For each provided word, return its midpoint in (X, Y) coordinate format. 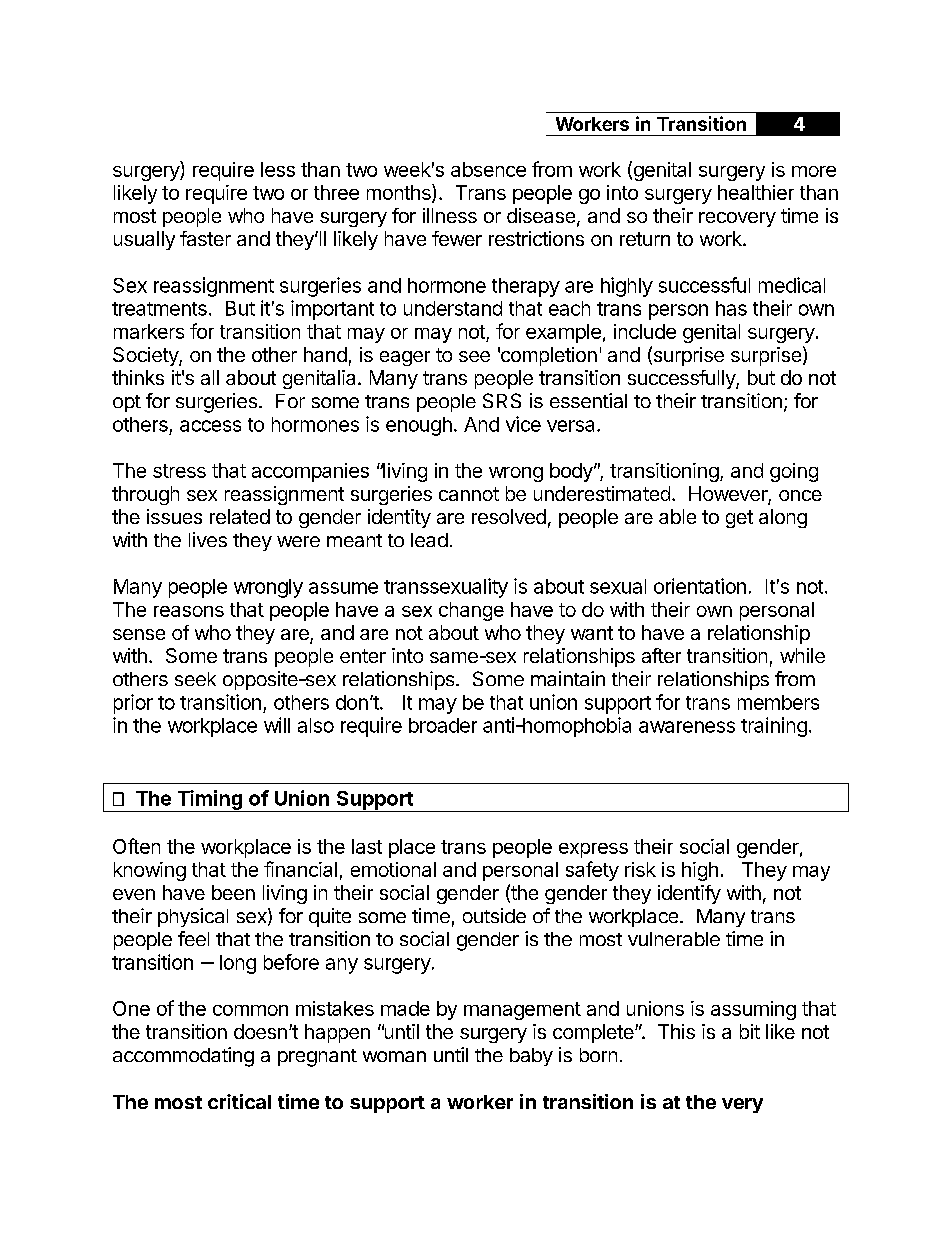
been (233, 892)
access (210, 426)
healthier (756, 192)
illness (450, 215)
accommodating (183, 1057)
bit (750, 1031)
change (471, 611)
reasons (189, 611)
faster (205, 238)
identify (689, 894)
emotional (393, 869)
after (661, 655)
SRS (502, 400)
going (794, 472)
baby (531, 1057)
